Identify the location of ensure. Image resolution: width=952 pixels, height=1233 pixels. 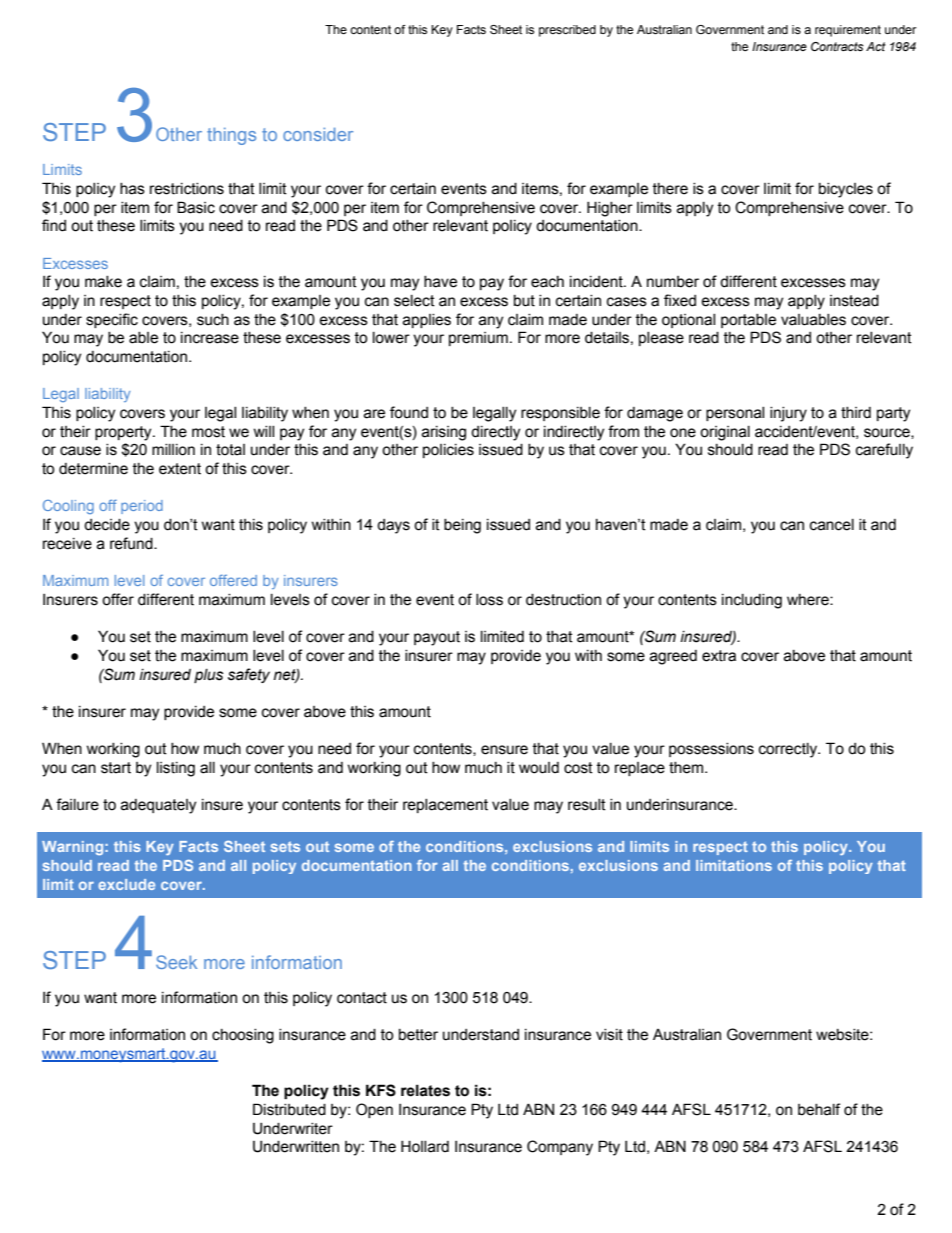
(504, 750).
